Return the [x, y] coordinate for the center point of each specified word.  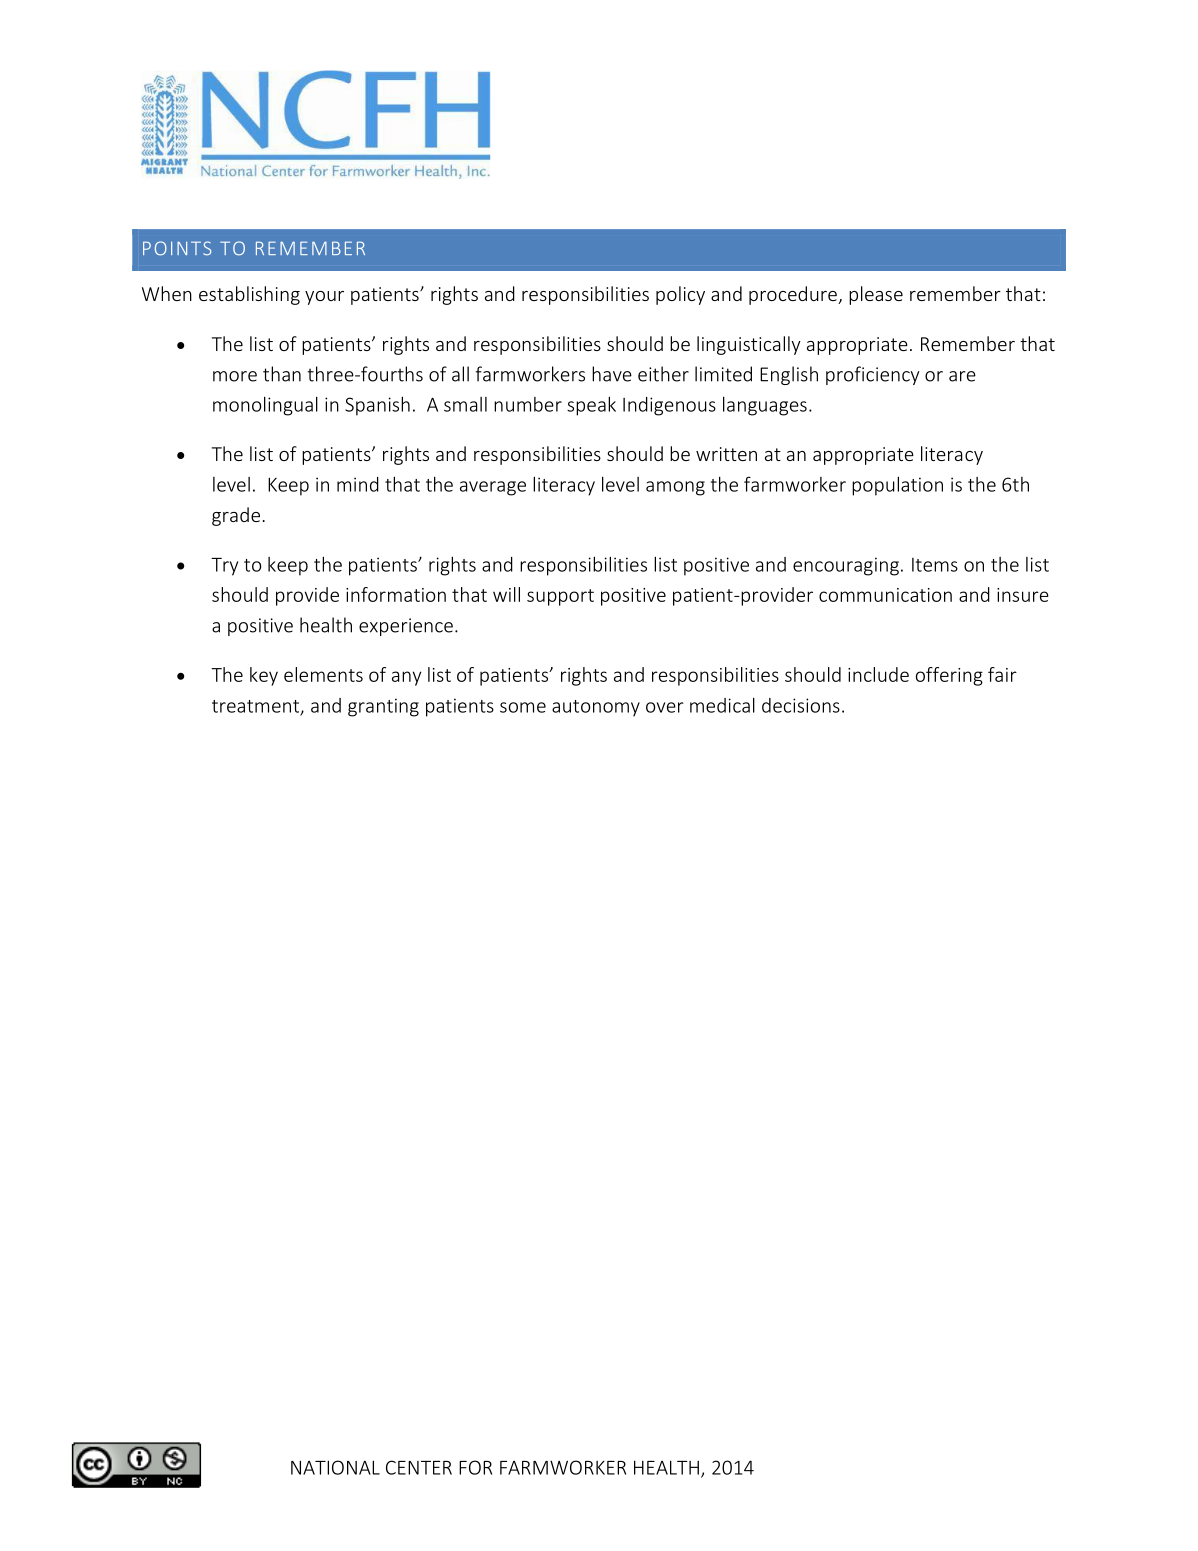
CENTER [419, 1467]
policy [680, 295]
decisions [801, 705]
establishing [249, 295]
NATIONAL [335, 1467]
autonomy [596, 708]
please [876, 295]
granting [383, 707]
